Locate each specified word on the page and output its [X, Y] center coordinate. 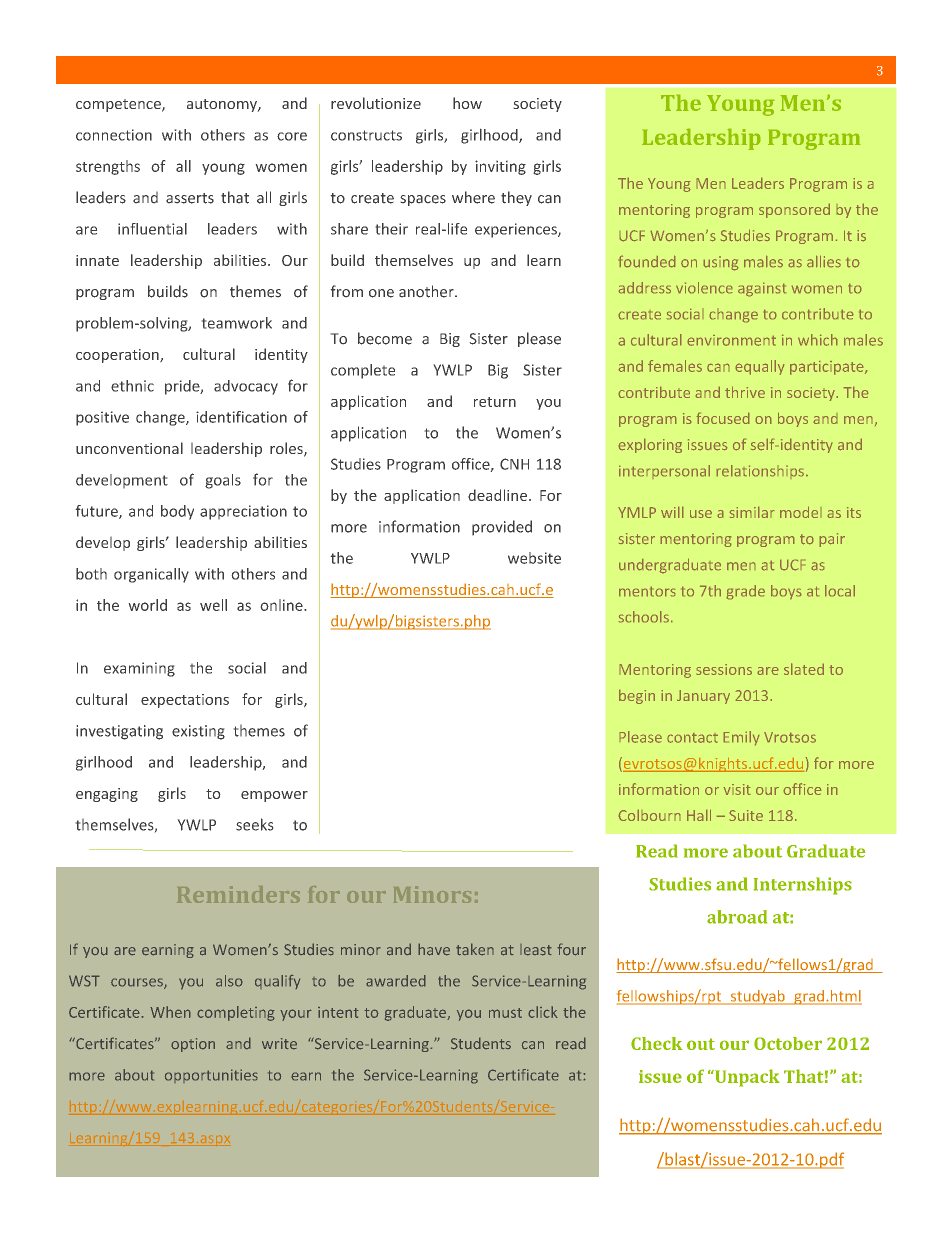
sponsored [794, 211]
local [840, 590]
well [213, 605]
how [467, 103]
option [193, 1045]
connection [114, 135]
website [534, 558]
